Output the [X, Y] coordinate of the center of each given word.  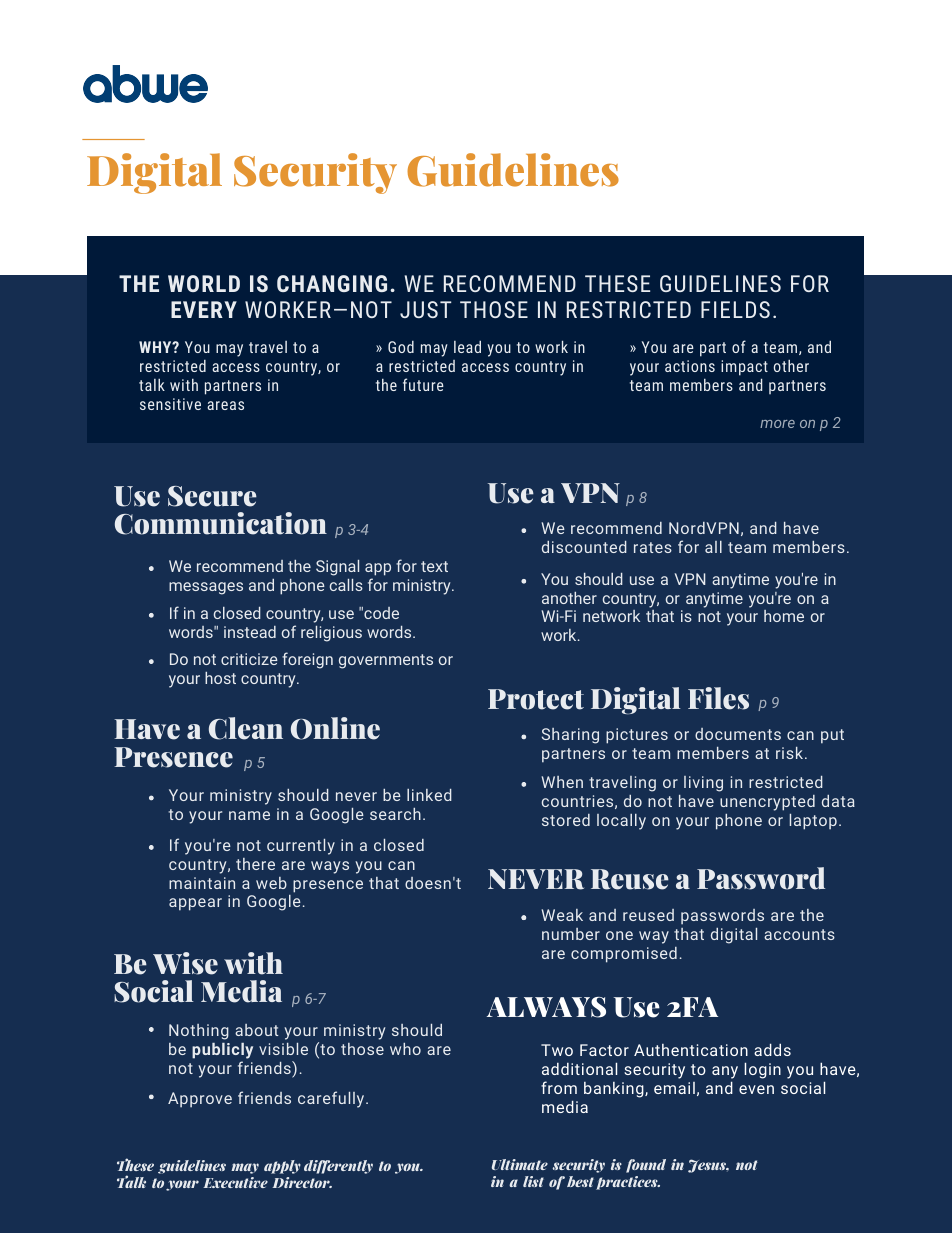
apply [282, 1167]
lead [467, 346]
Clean [246, 728]
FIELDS [735, 309]
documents [738, 734]
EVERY [204, 309]
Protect [536, 699]
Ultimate [520, 1164]
